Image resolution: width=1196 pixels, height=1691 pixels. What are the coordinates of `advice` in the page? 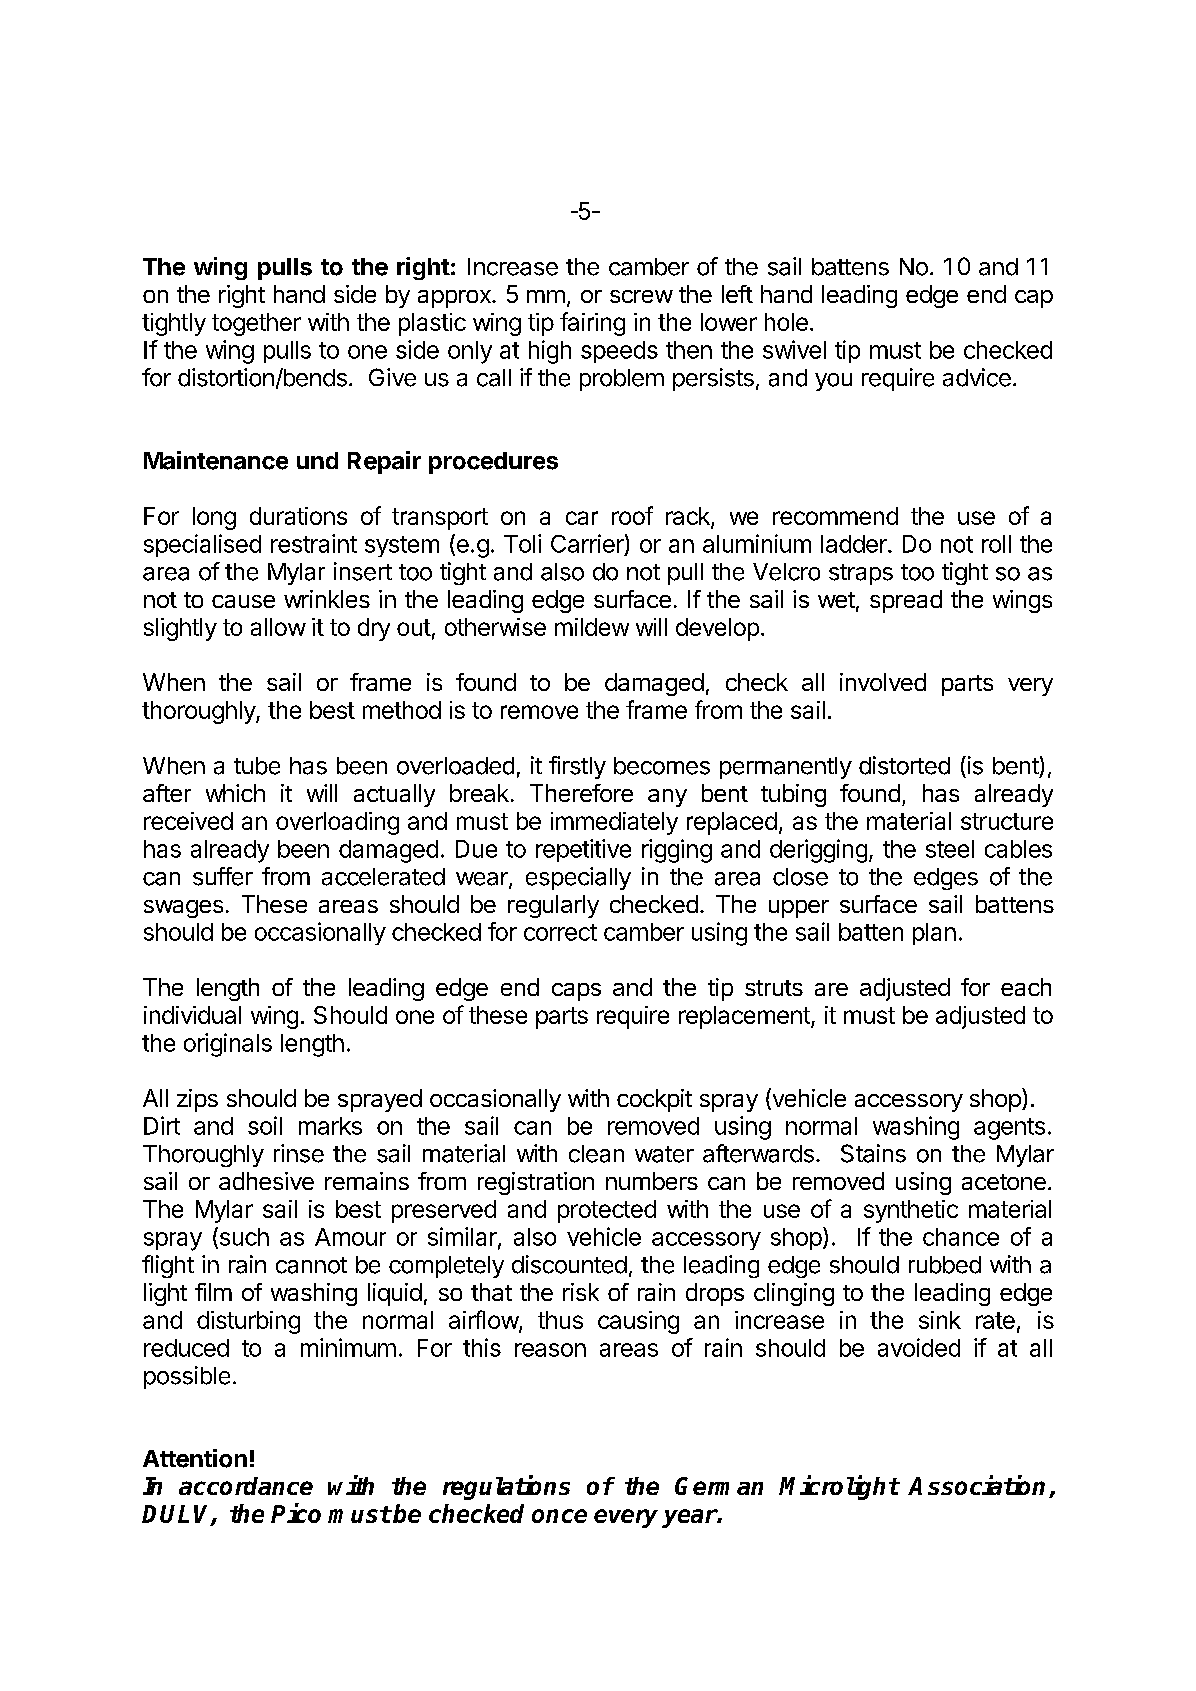 It's located at (977, 377).
